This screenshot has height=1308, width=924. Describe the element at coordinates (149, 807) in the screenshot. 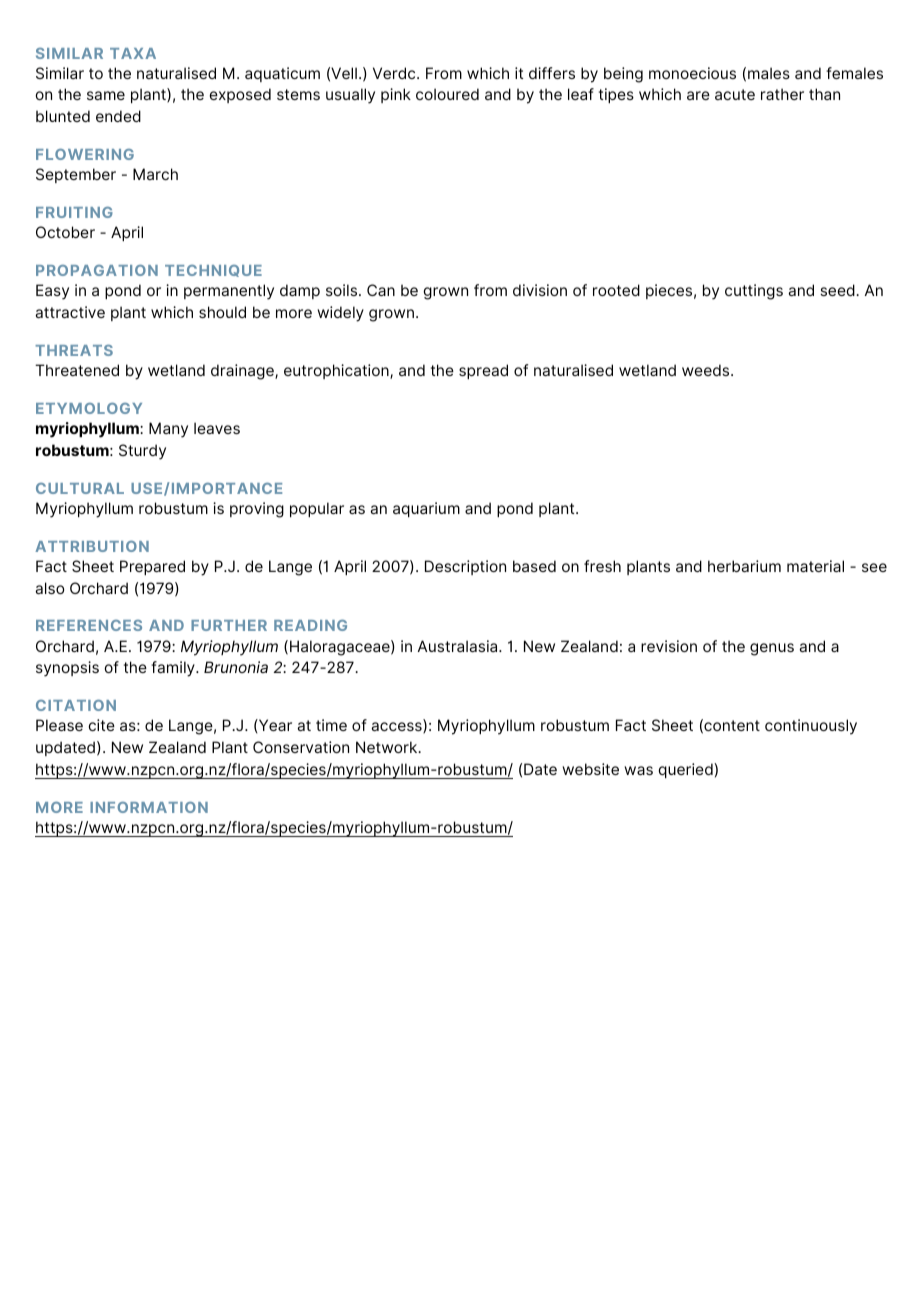

I see `INFORMATION` at that location.
